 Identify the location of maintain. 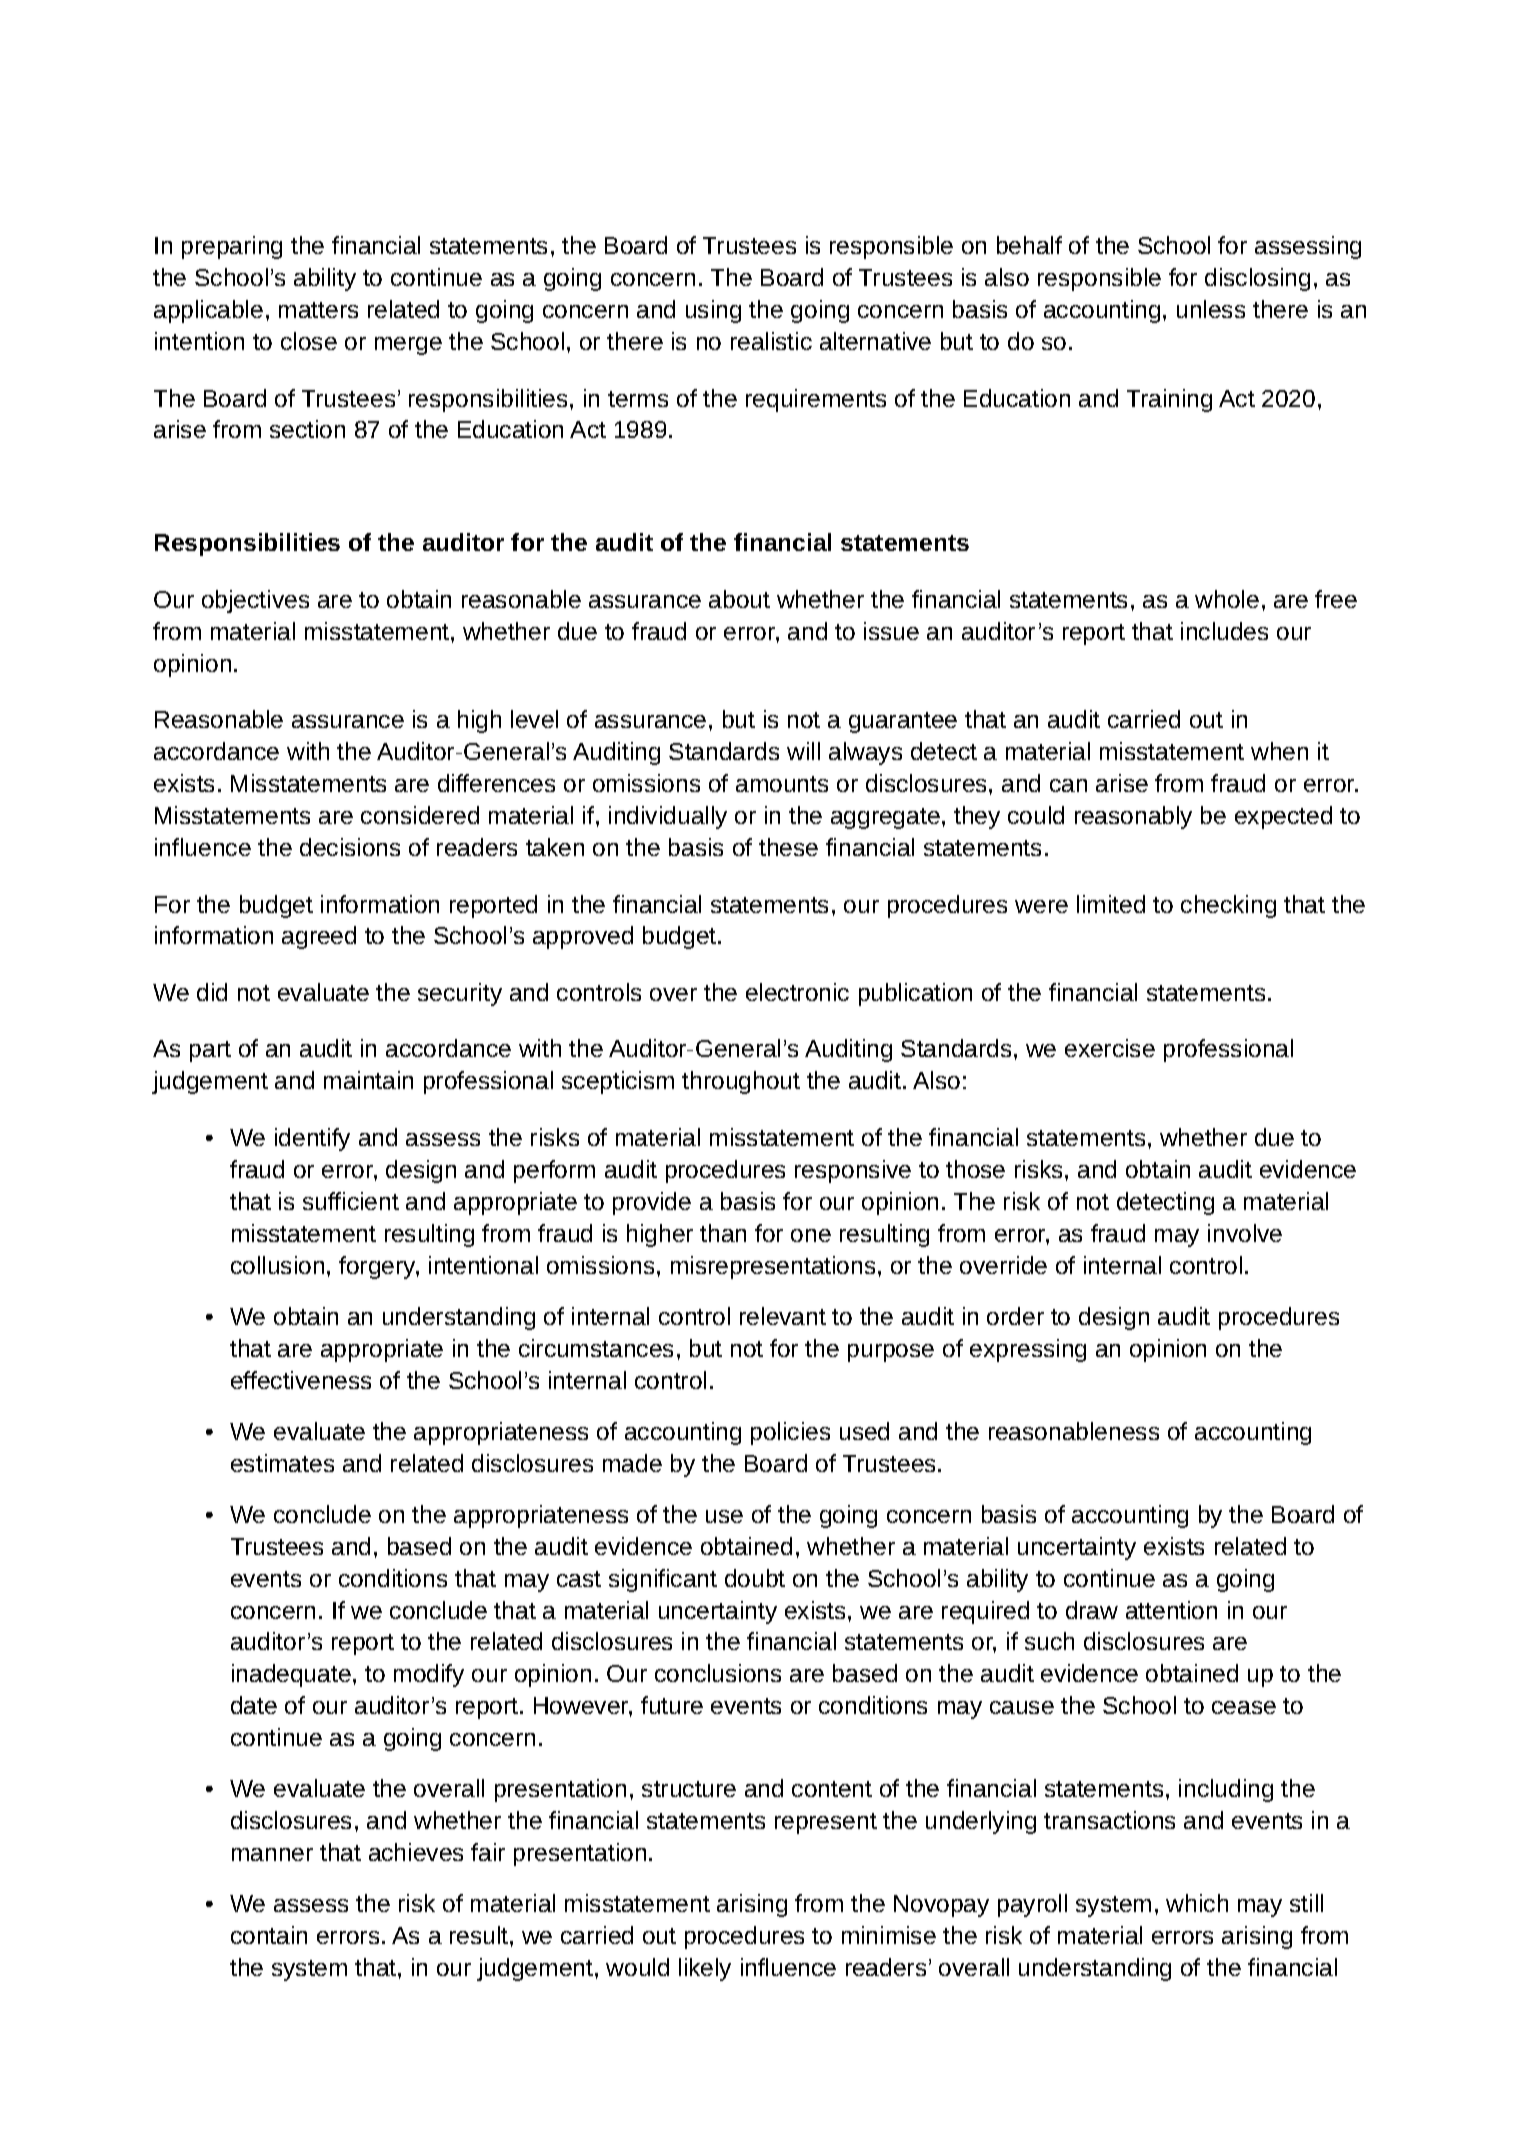
(368, 1080).
